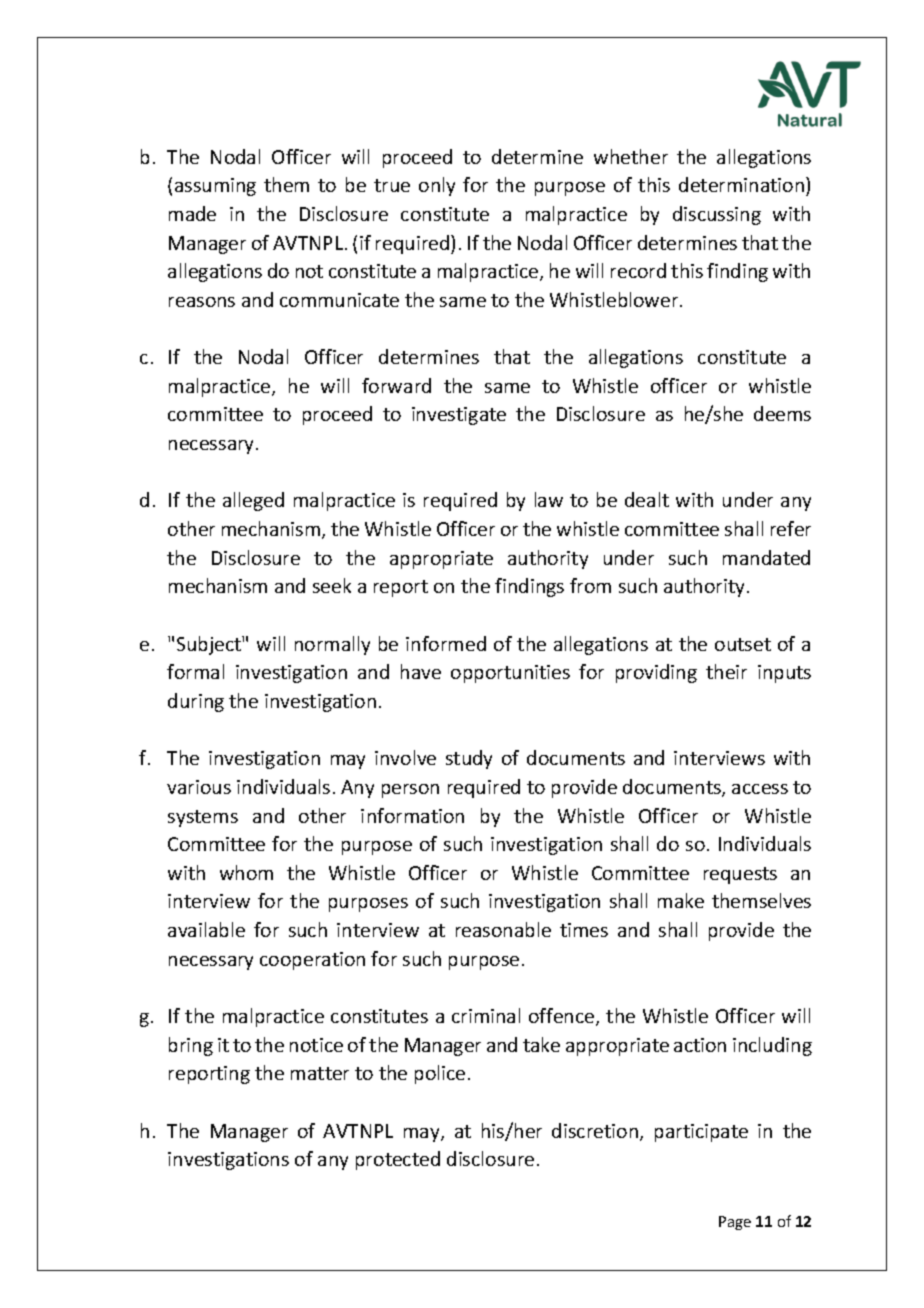 This page has width=924, height=1308. Describe the element at coordinates (782, 413) in the page. I see `deems` at that location.
